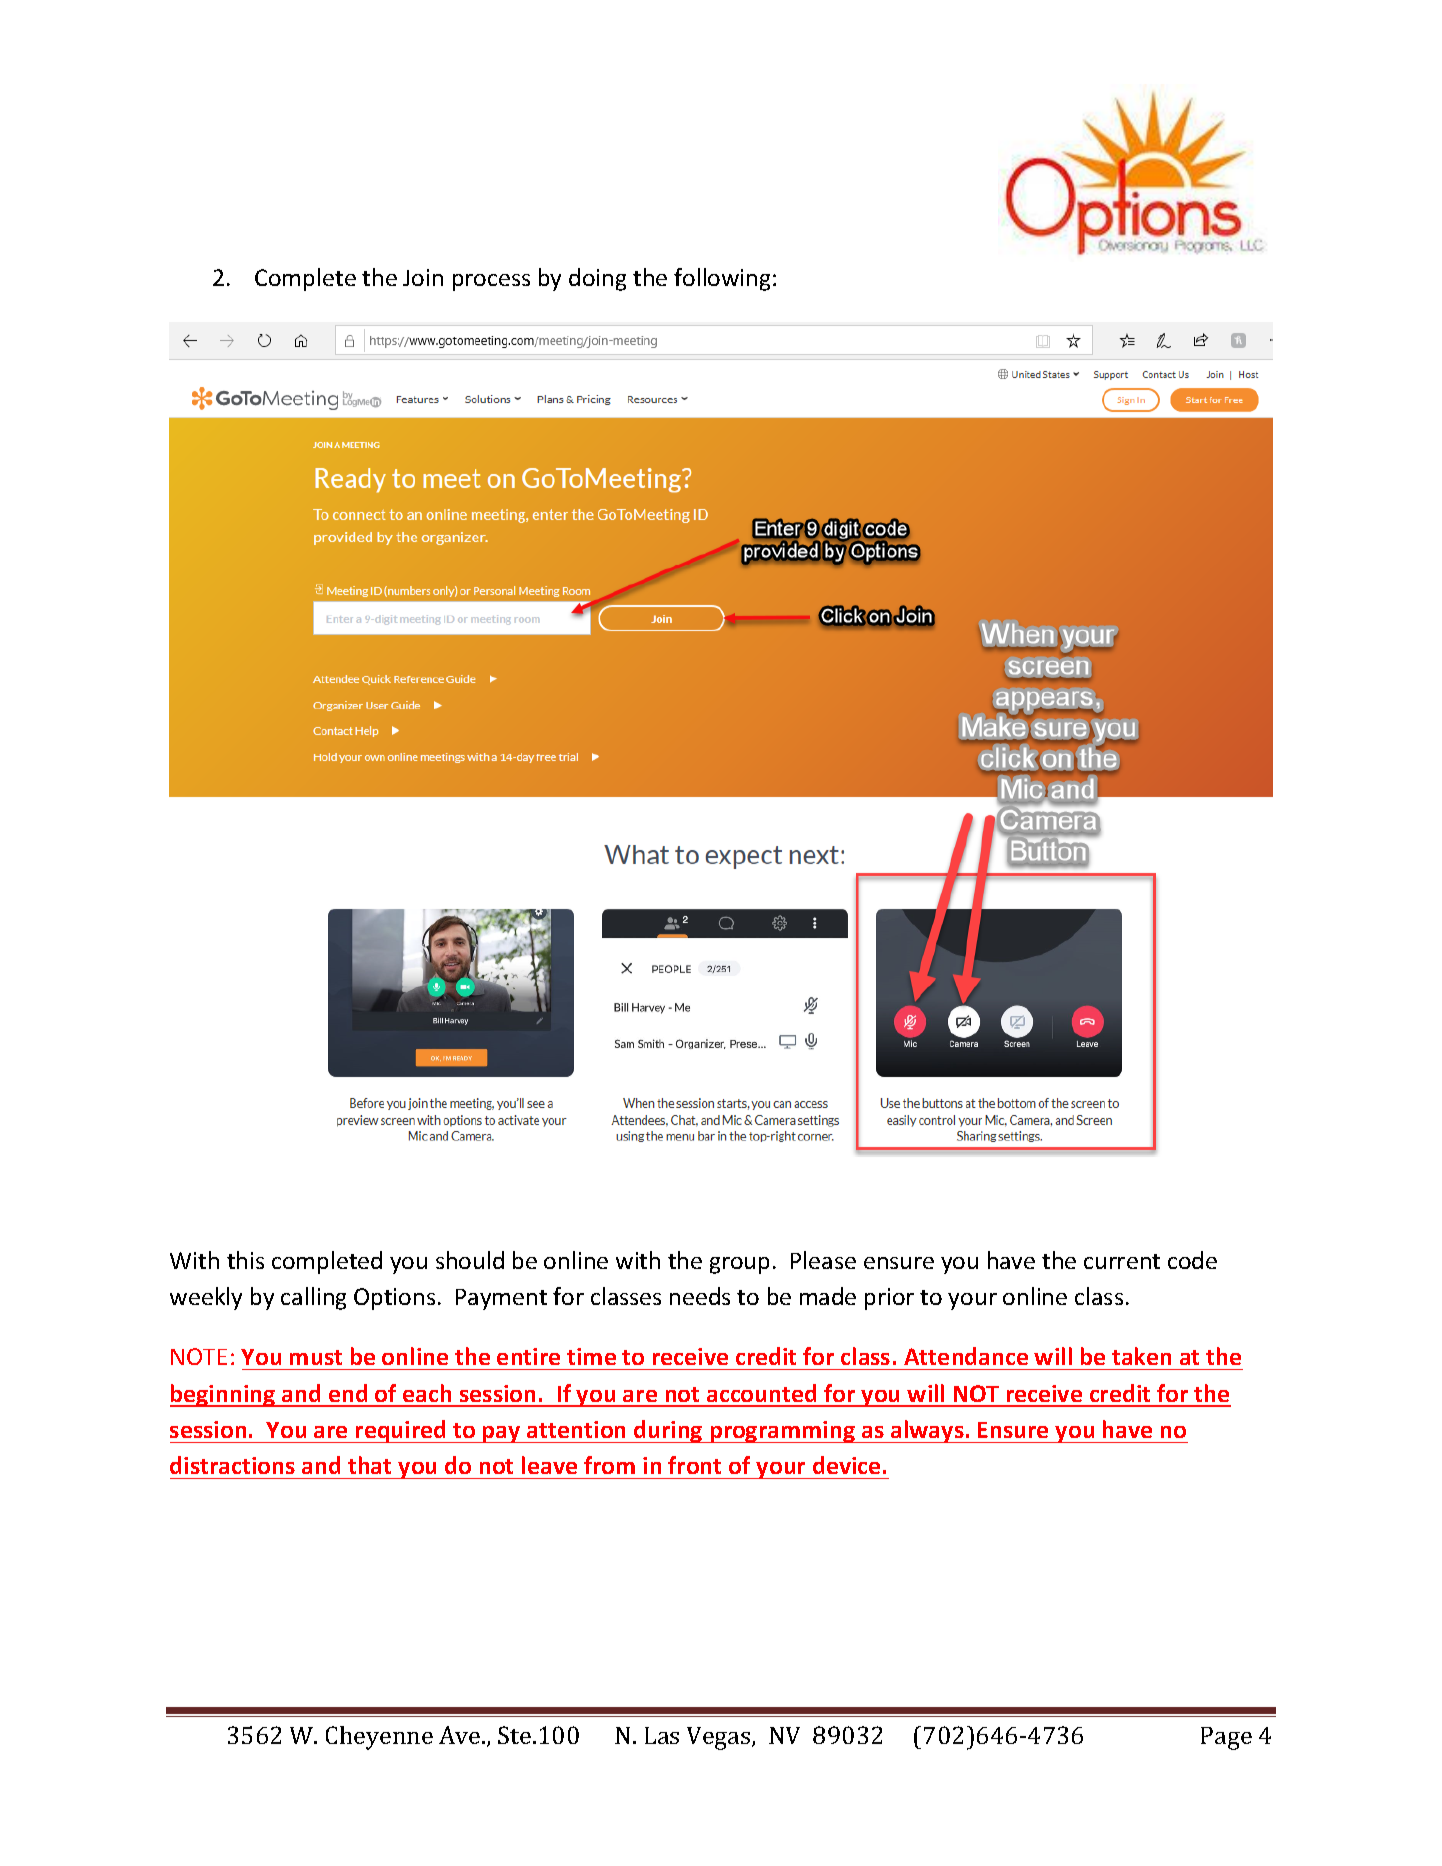 This screenshot has width=1442, height=1866. I want to click on code, so click(1192, 1260).
